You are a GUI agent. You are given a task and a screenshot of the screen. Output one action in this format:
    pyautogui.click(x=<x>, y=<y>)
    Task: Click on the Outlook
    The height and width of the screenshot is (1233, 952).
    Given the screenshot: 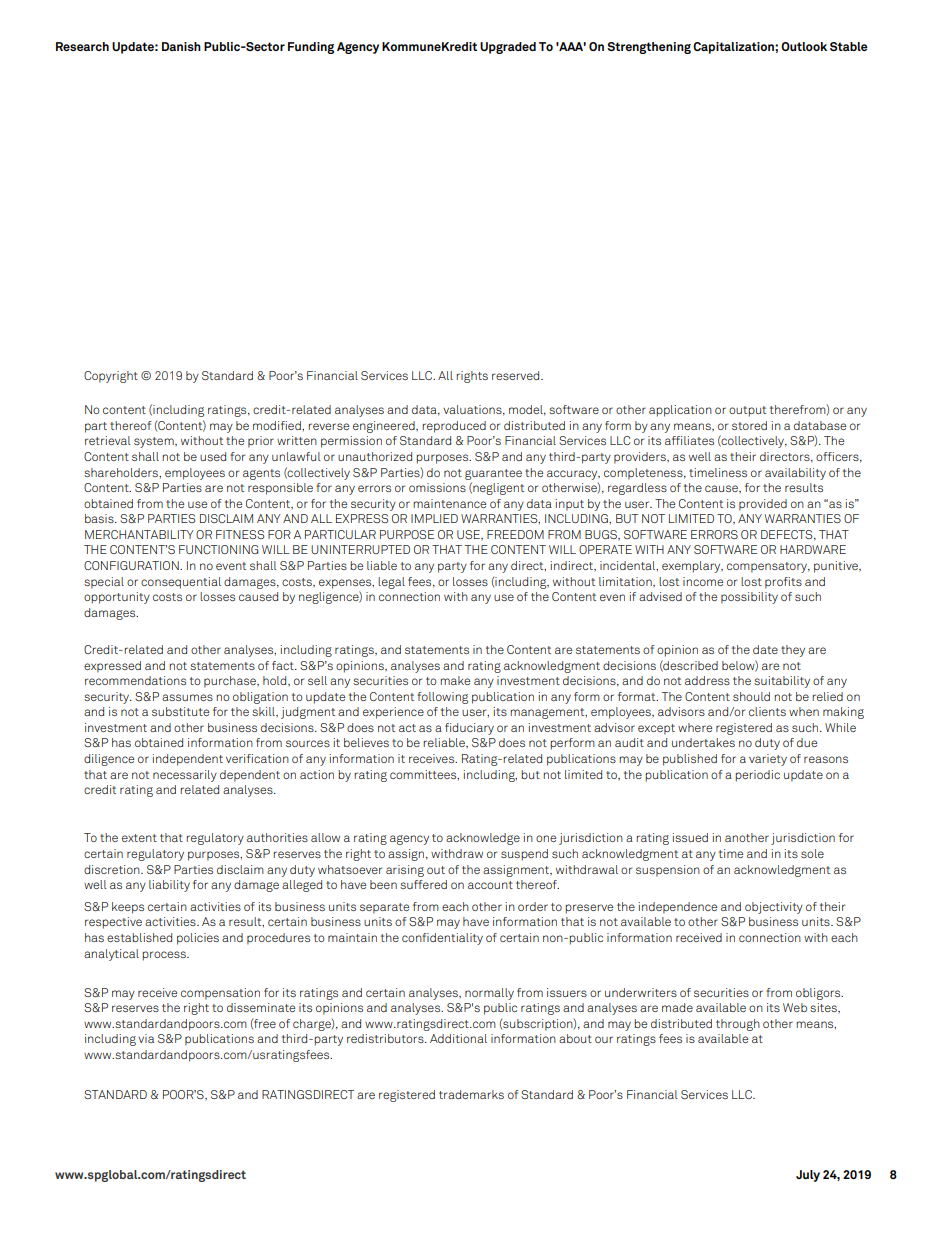 What is the action you would take?
    pyautogui.click(x=804, y=46)
